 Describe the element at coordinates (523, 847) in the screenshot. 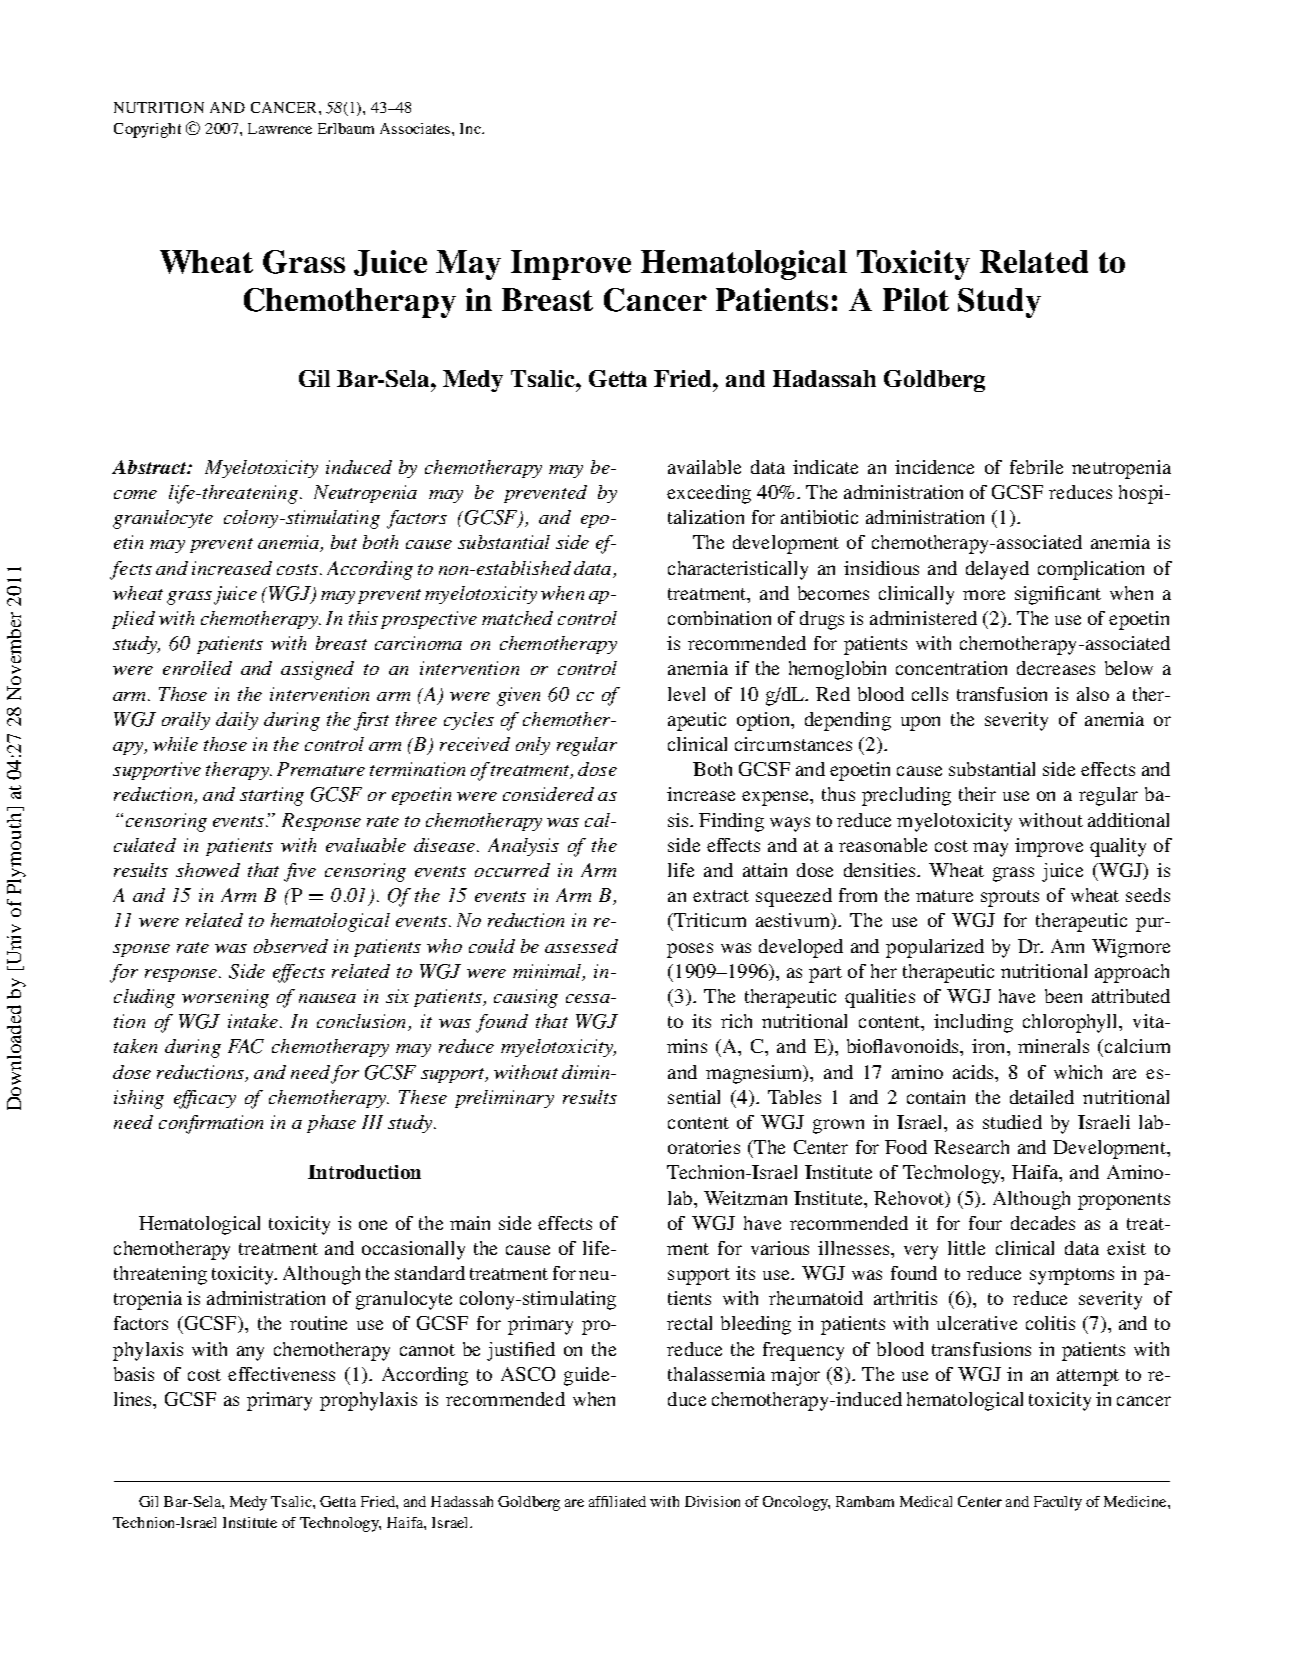

I see `Analysis` at that location.
